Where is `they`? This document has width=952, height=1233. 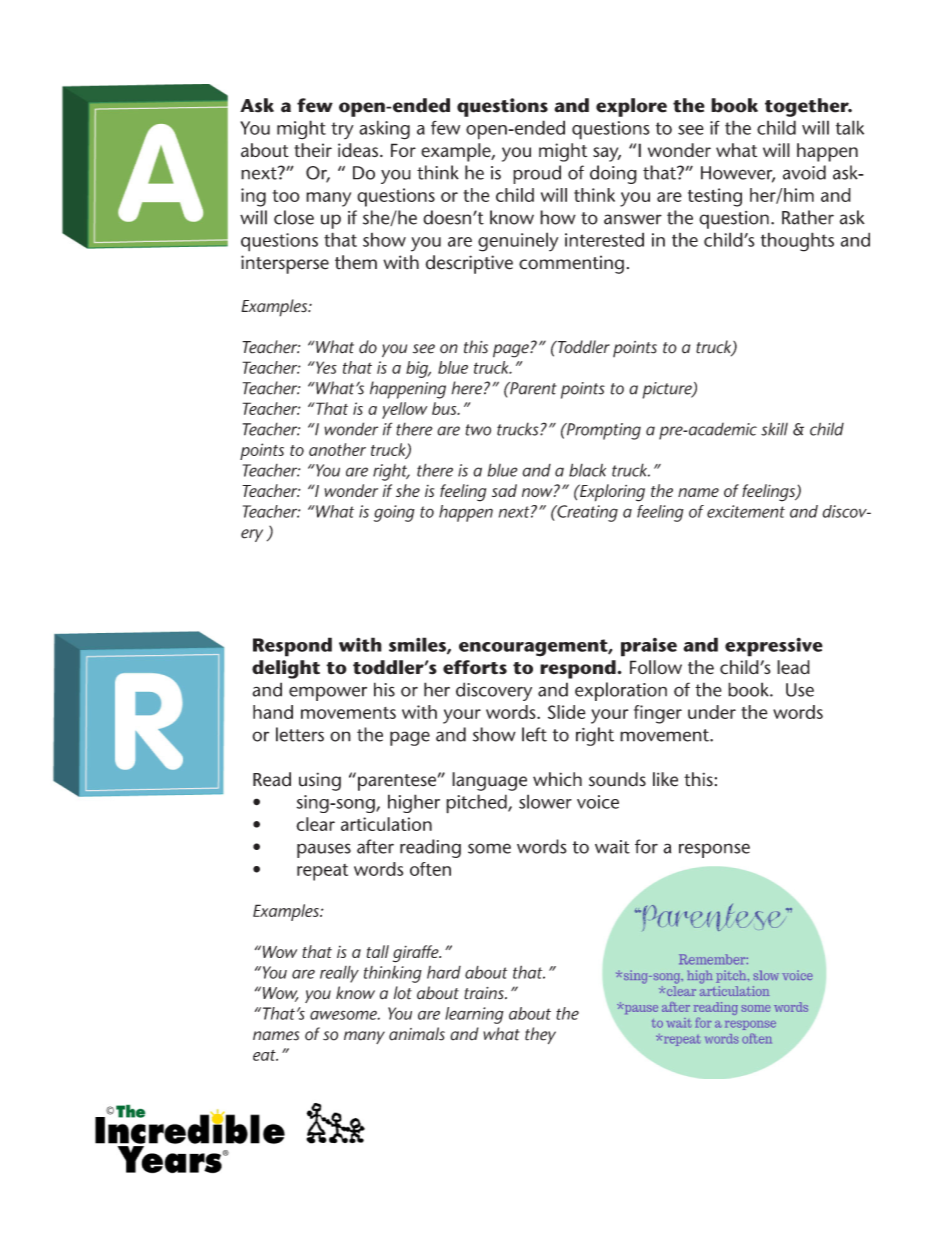 they is located at coordinates (540, 1035).
